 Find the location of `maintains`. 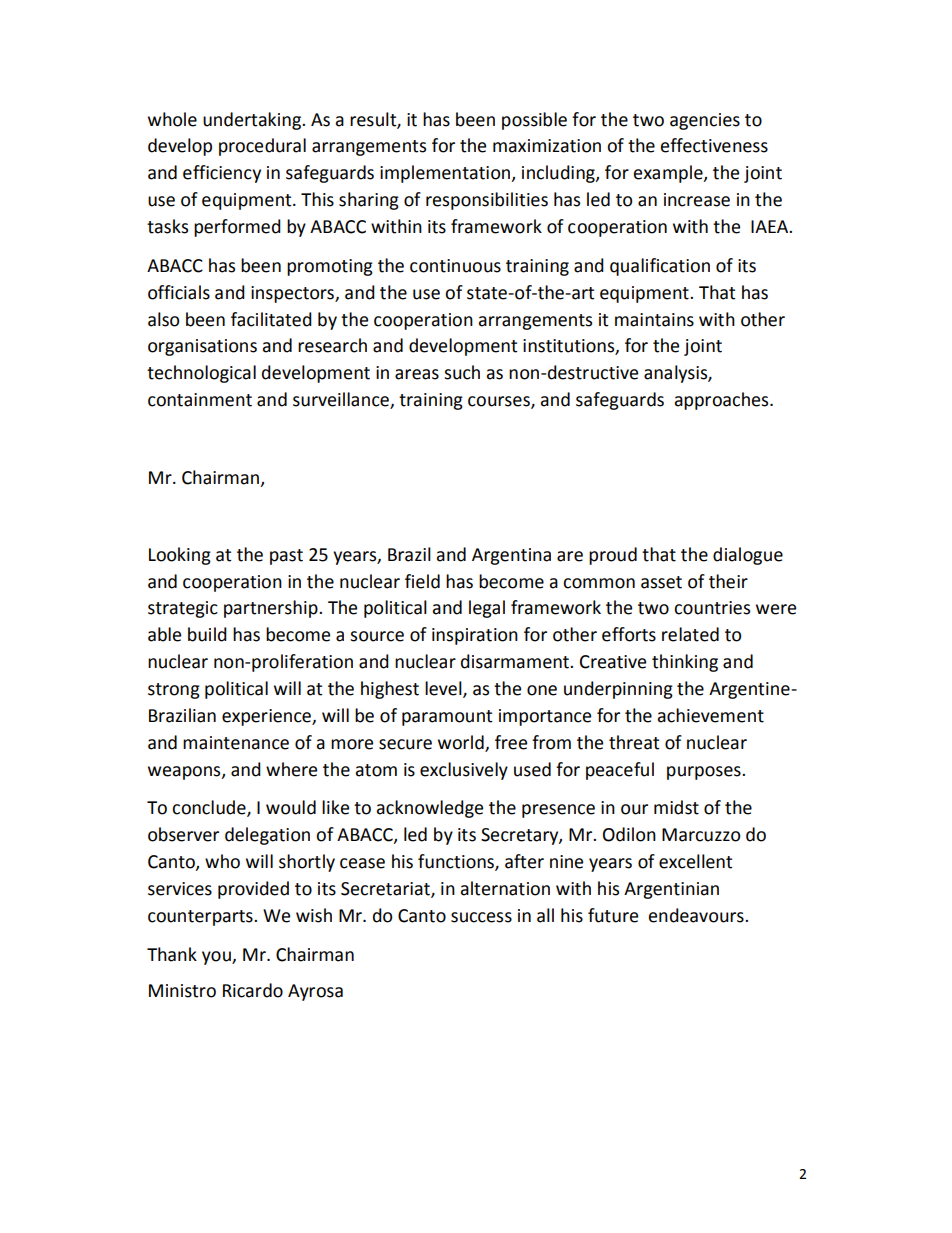

maintains is located at coordinates (654, 320).
